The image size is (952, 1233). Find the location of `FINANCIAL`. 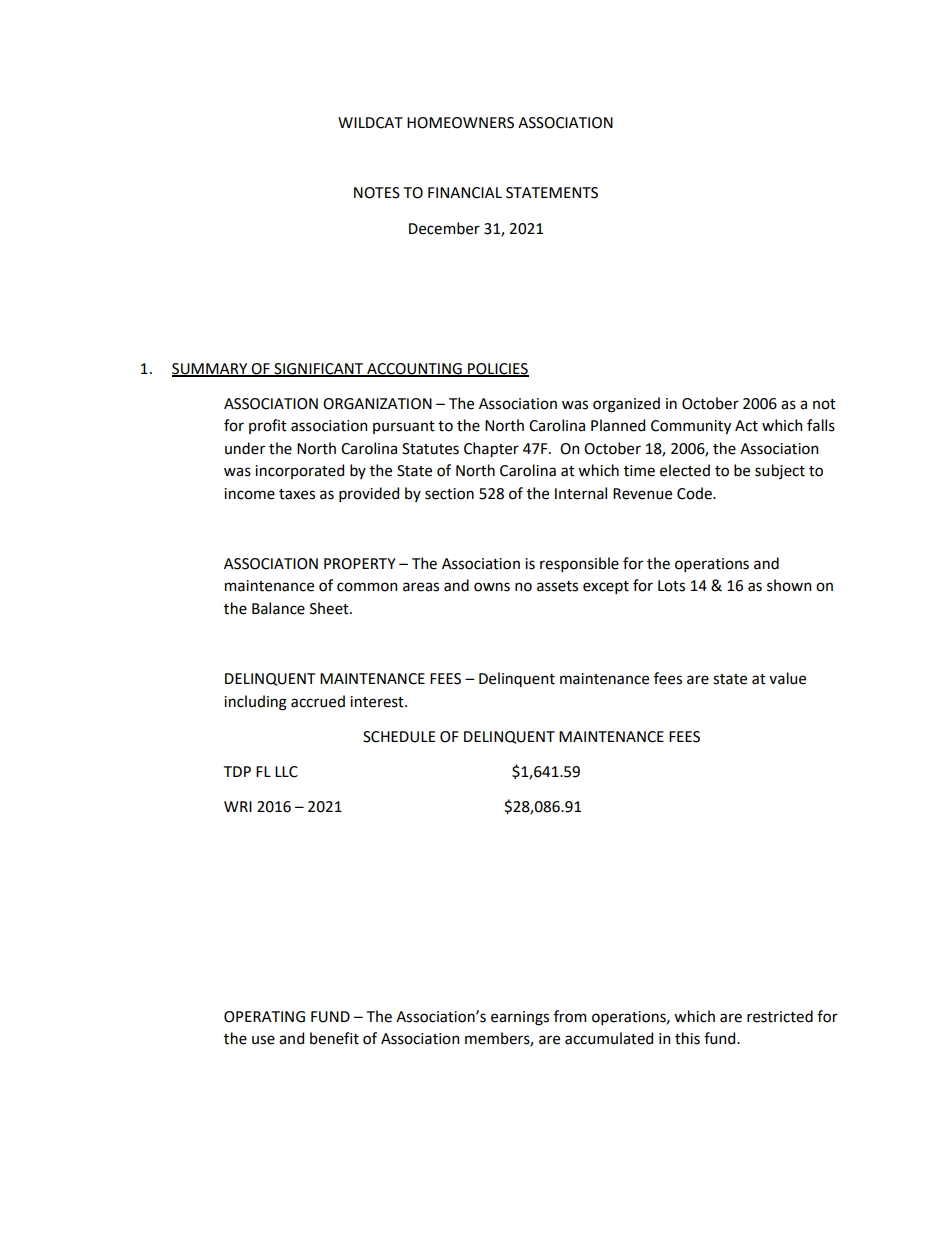

FINANCIAL is located at coordinates (465, 193).
